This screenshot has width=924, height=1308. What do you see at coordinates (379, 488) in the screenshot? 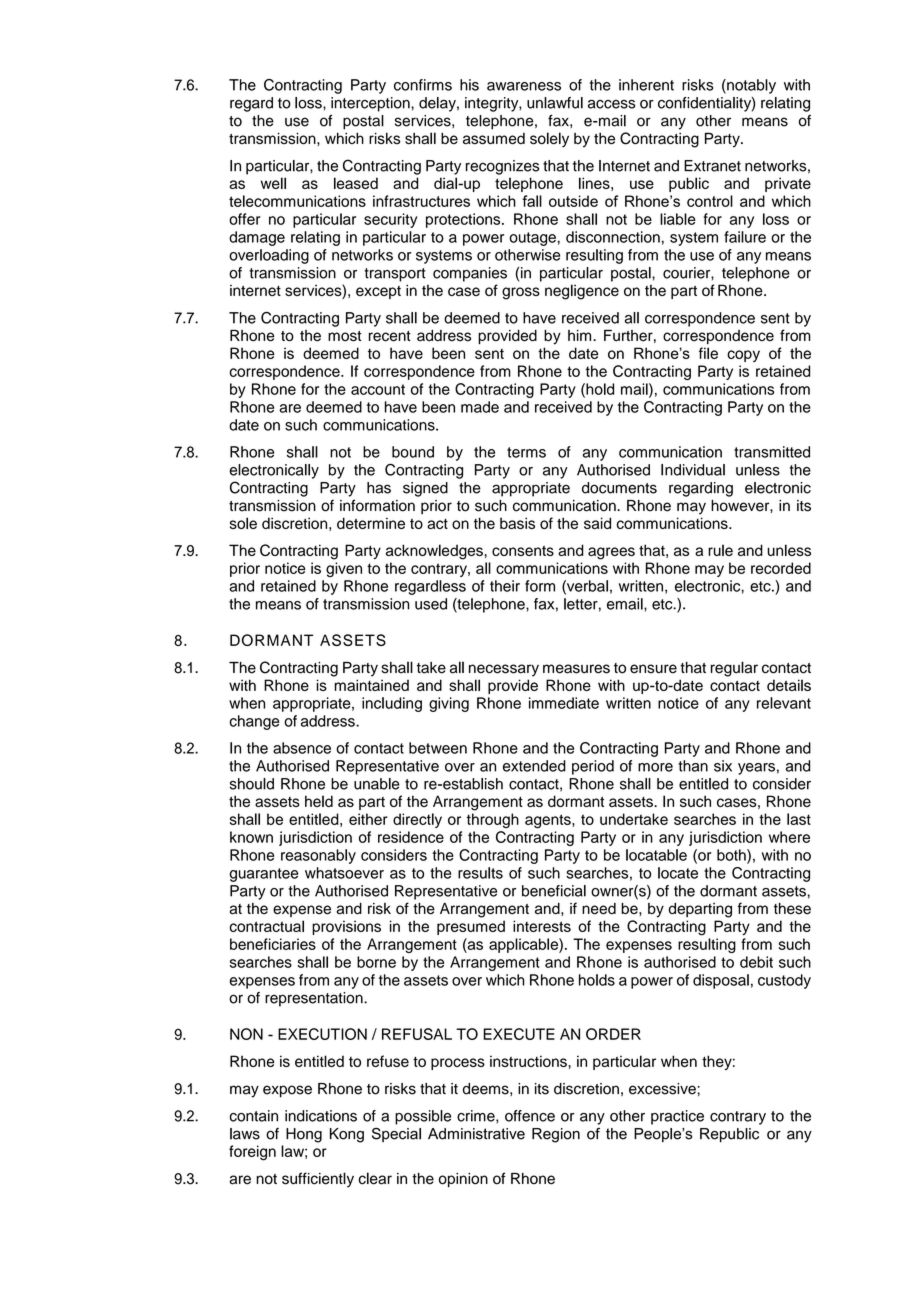
I see `has` at bounding box center [379, 488].
